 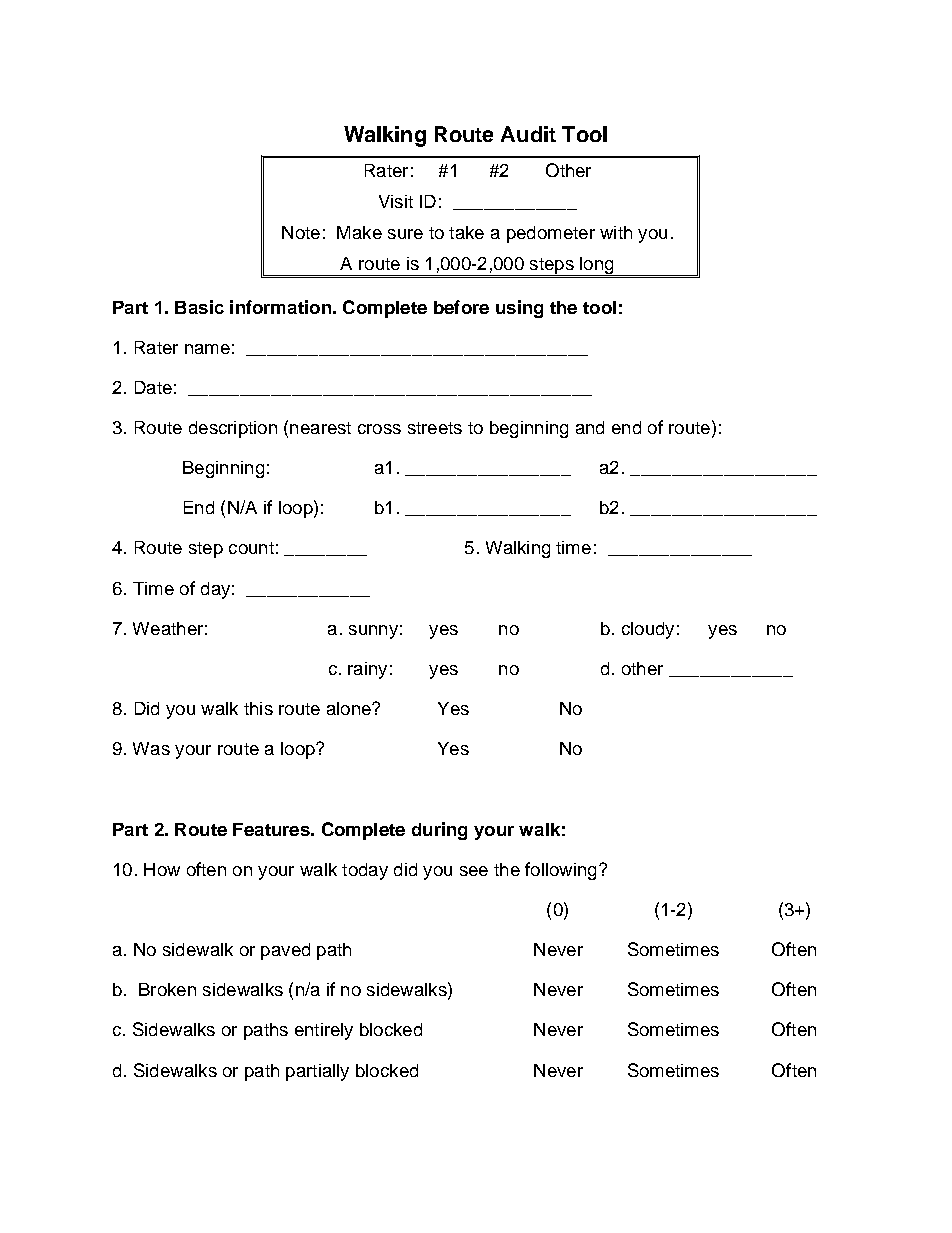 What do you see at coordinates (167, 989) in the document?
I see `Broken` at bounding box center [167, 989].
